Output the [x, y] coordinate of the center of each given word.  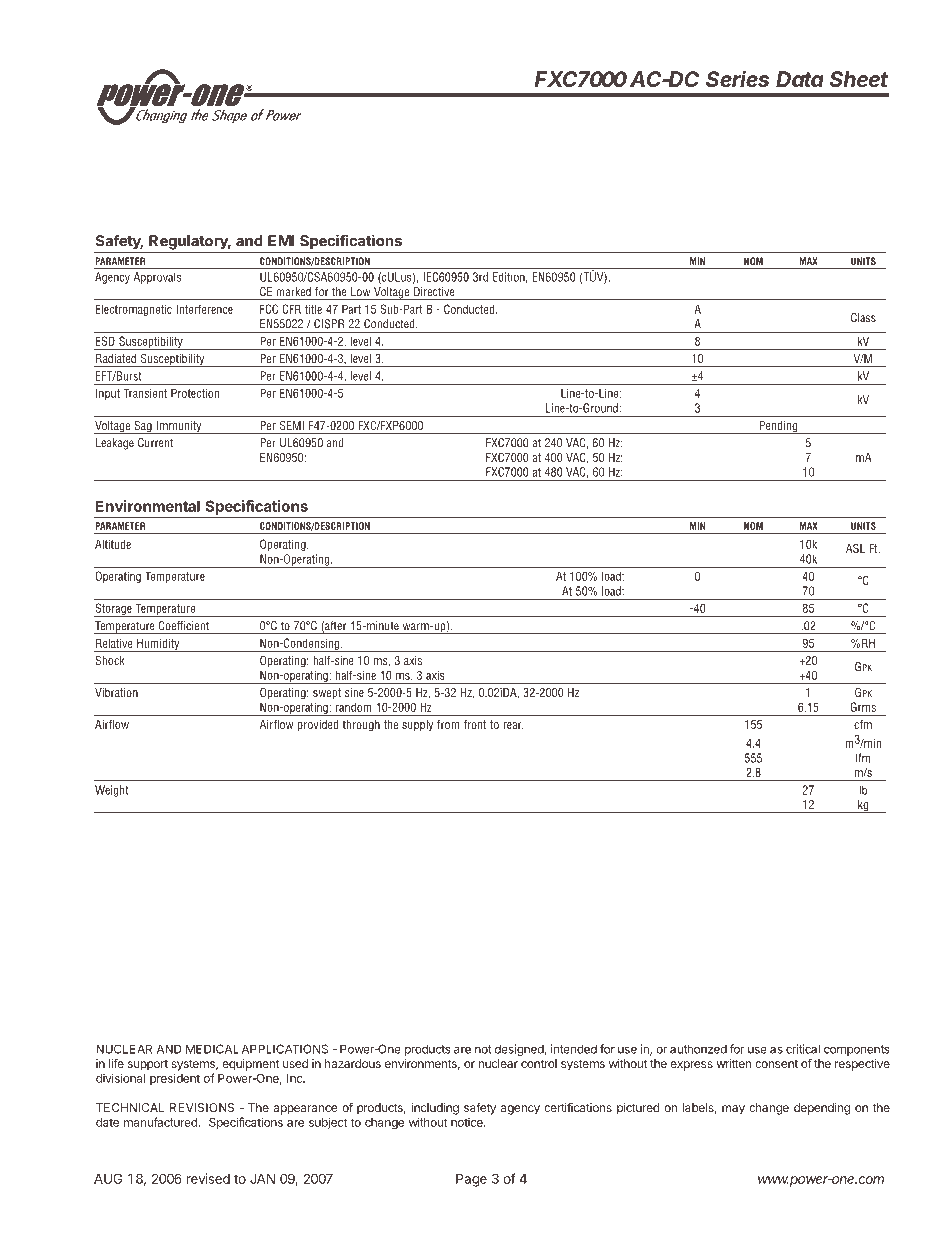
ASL [856, 548]
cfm [863, 724]
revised [208, 1178]
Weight [111, 791]
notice [468, 1122]
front [475, 724]
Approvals [157, 278]
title [313, 309]
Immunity [179, 427]
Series [737, 78]
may [733, 1110]
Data [800, 79]
